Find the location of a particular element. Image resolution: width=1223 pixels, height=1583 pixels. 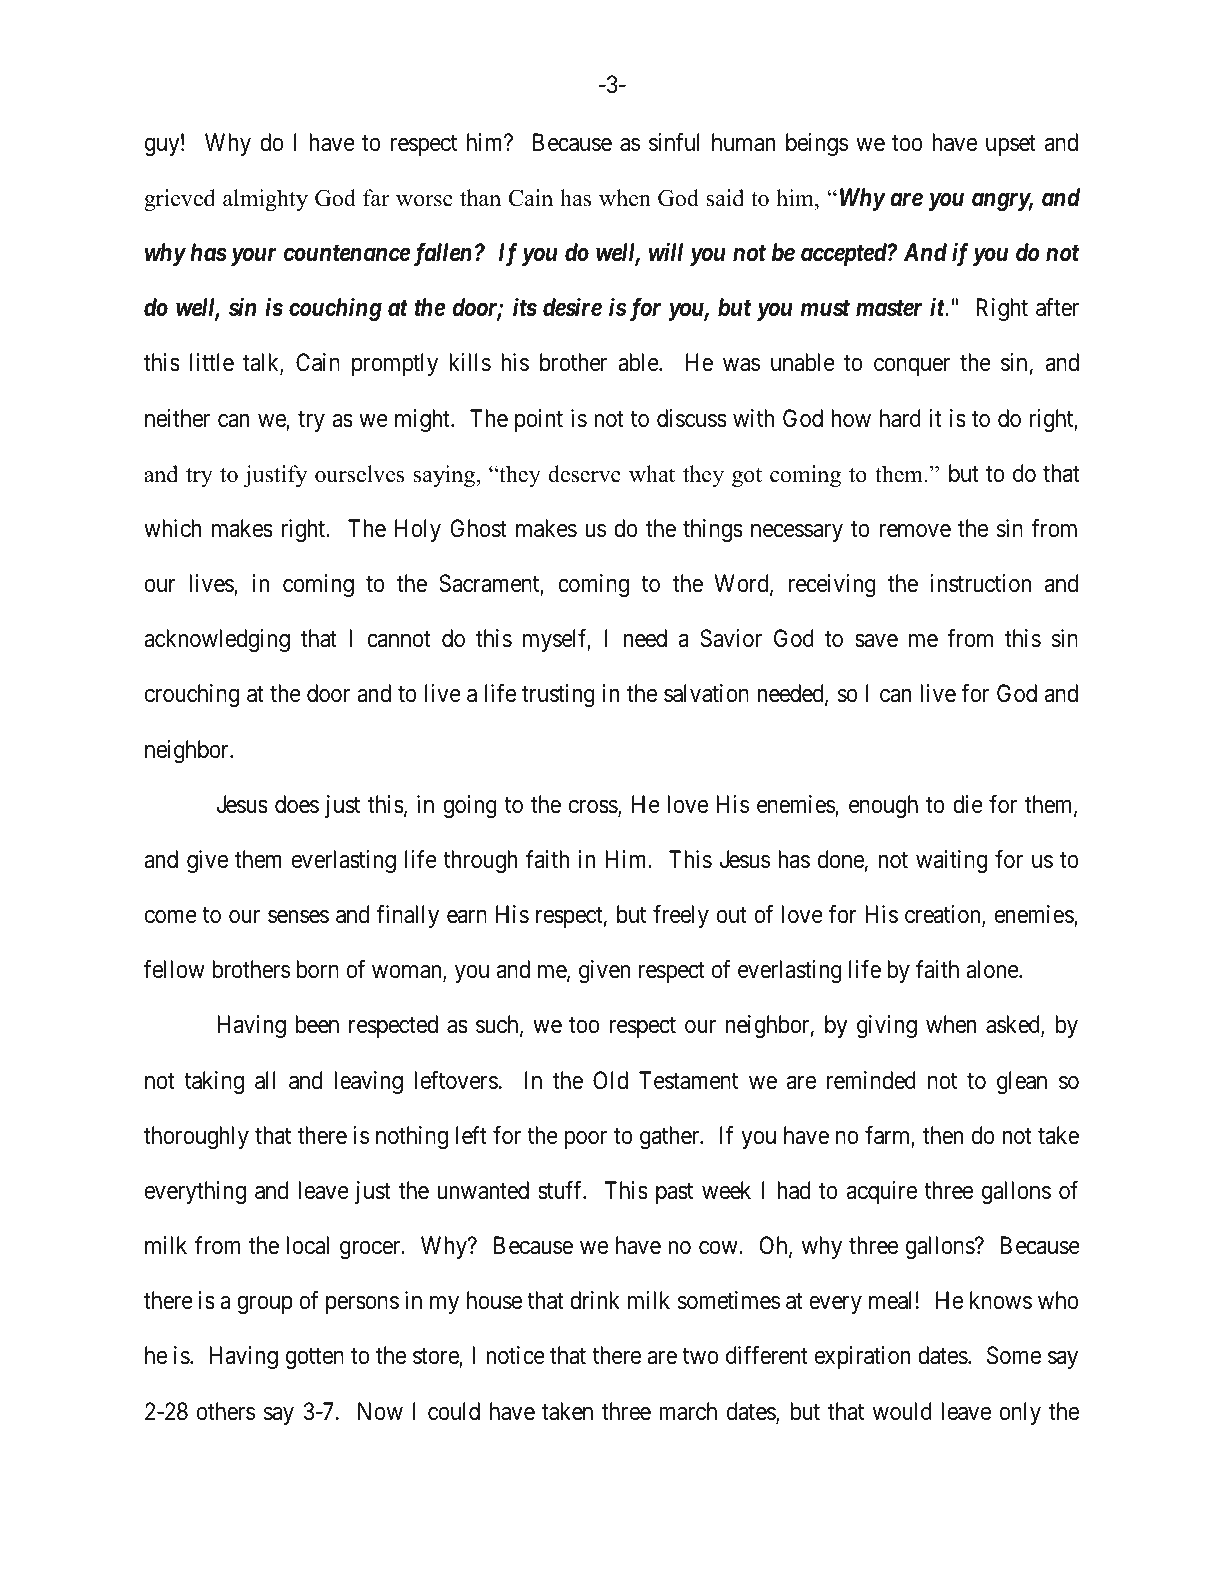

remove is located at coordinates (915, 531).
